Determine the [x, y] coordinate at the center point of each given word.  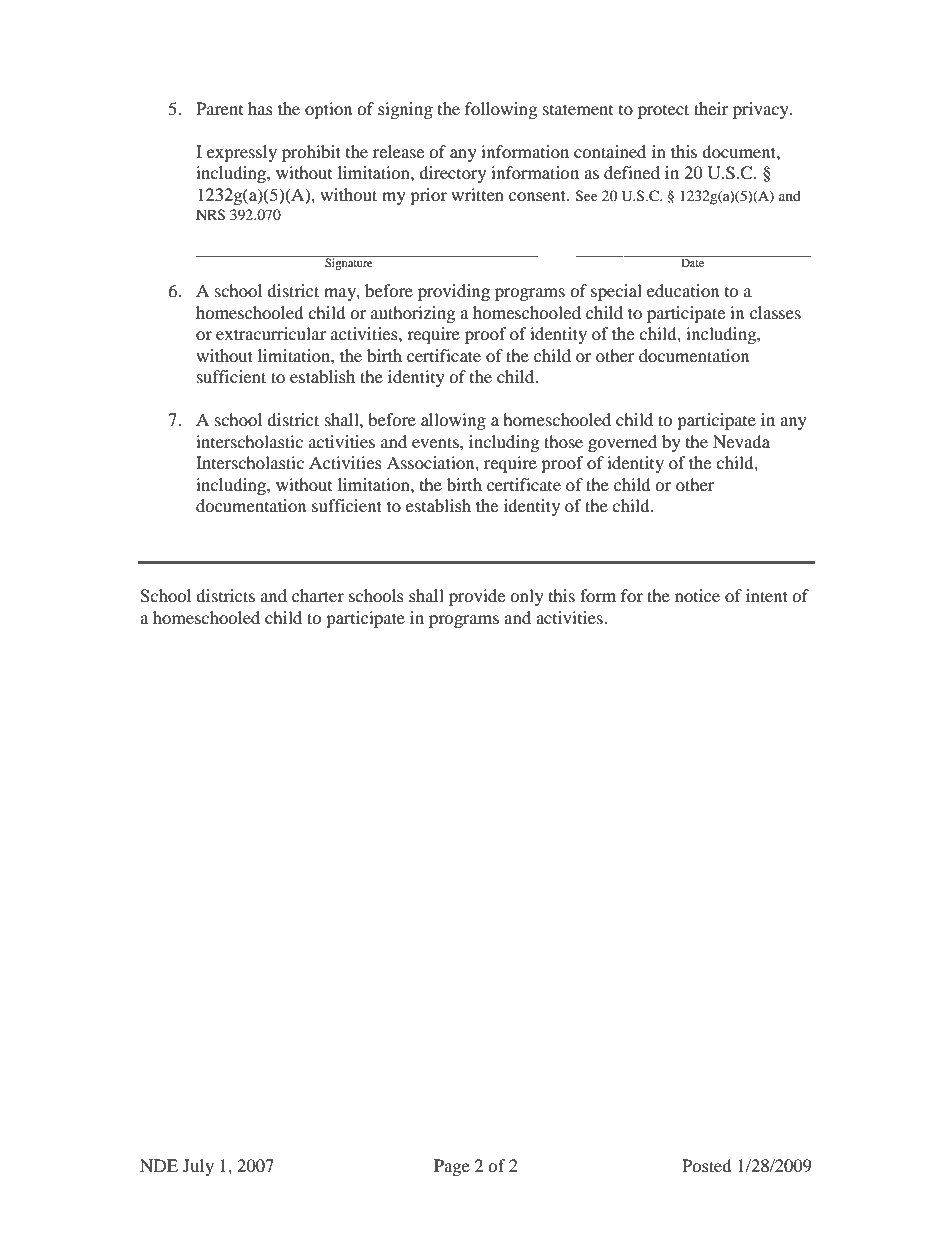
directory [452, 174]
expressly [242, 153]
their [711, 108]
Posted [707, 1165]
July [198, 1167]
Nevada [741, 441]
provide [477, 597]
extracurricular [271, 333]
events [436, 442]
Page [452, 1167]
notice [697, 595]
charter [318, 595]
